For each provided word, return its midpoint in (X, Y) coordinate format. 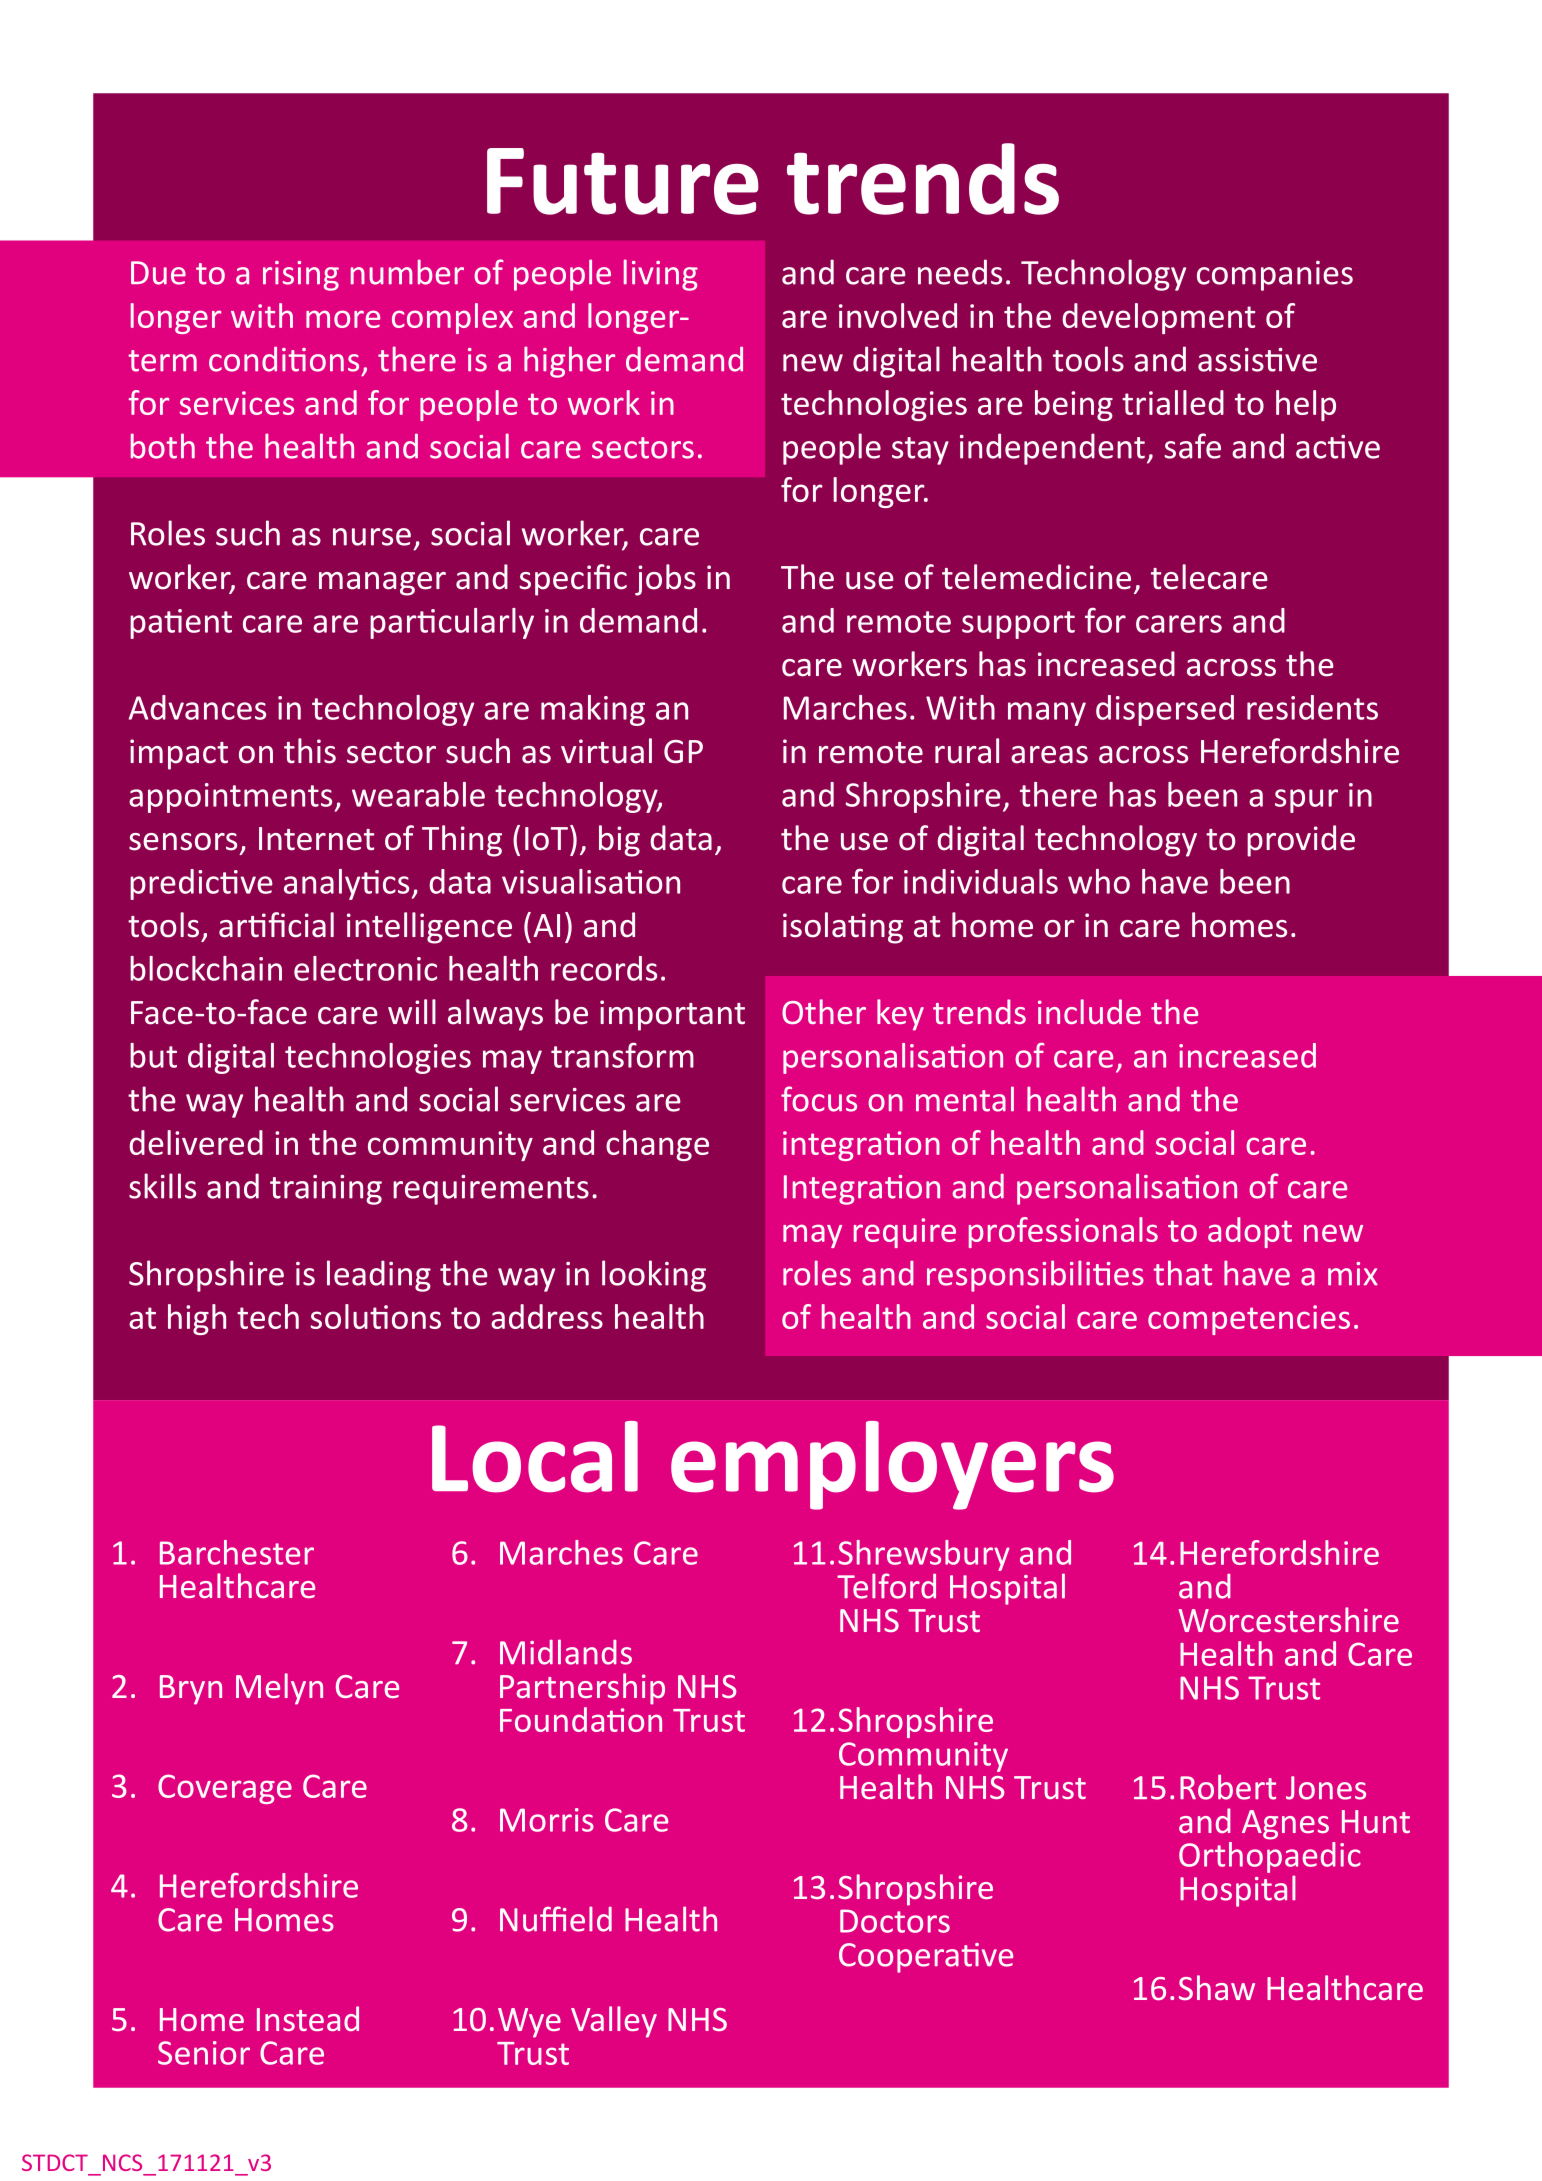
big (619, 841)
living (661, 275)
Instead (308, 2018)
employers (892, 1465)
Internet (316, 839)
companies (1275, 276)
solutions (375, 1316)
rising (301, 276)
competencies (1249, 1320)
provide (1301, 841)
